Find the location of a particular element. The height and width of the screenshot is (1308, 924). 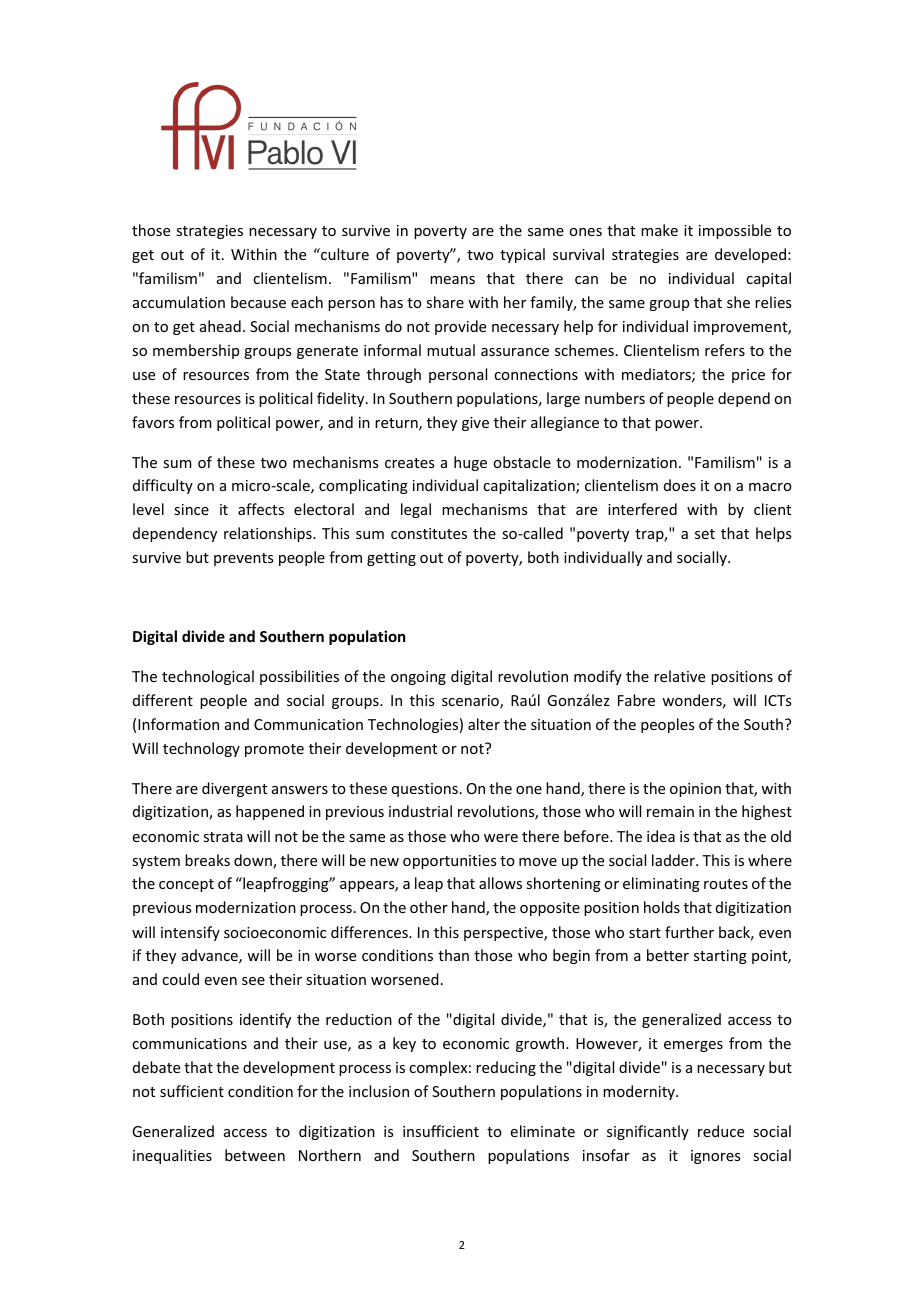

between is located at coordinates (255, 1155).
